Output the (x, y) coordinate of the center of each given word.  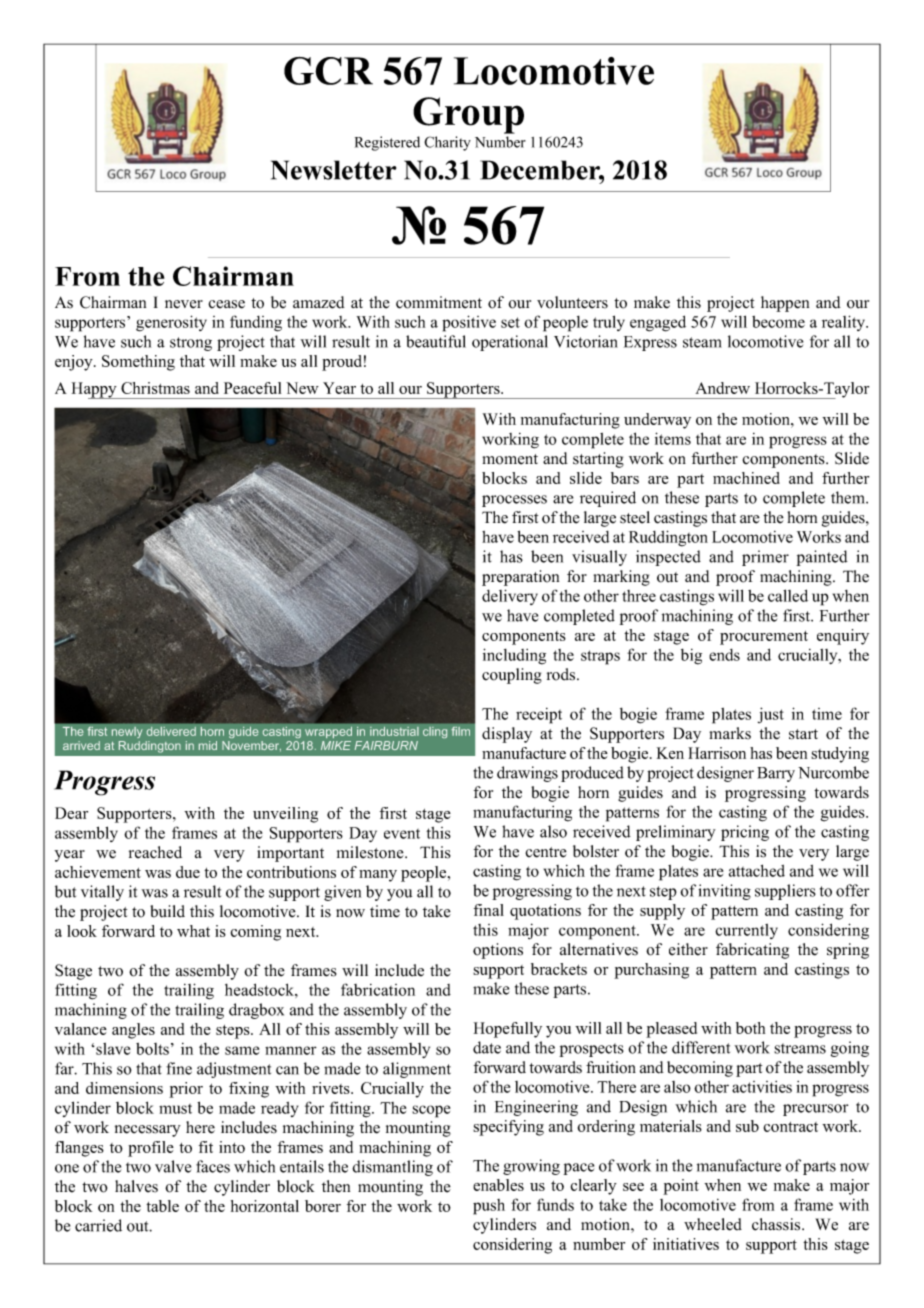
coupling (512, 676)
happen (785, 304)
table (162, 1206)
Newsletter (333, 170)
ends (724, 655)
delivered (171, 731)
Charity (447, 143)
